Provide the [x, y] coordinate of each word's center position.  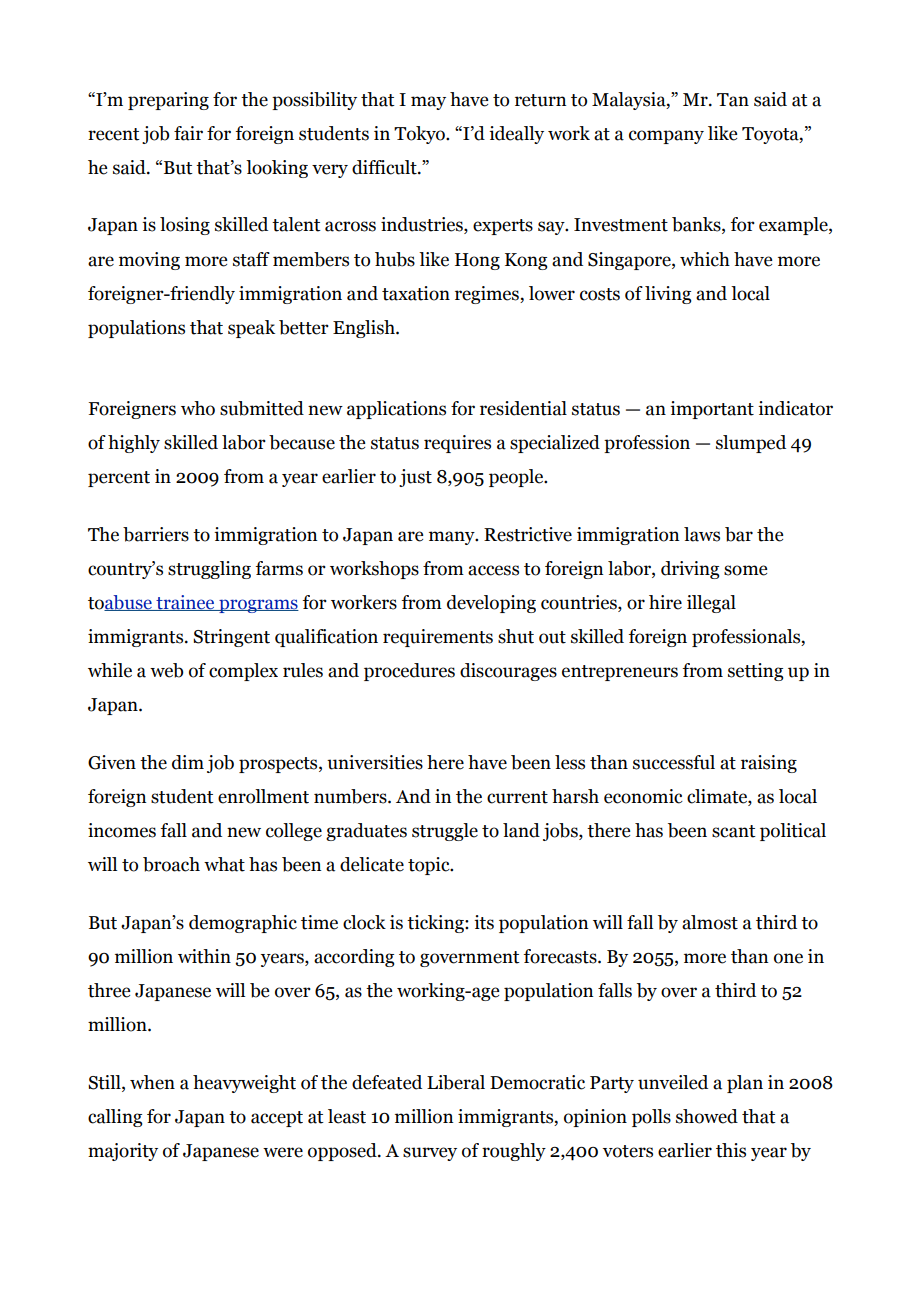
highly [134, 444]
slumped [751, 444]
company [666, 137]
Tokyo [420, 135]
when [152, 1082]
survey [430, 1154]
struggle [445, 832]
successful [674, 762]
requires [457, 444]
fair [188, 133]
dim [188, 762]
